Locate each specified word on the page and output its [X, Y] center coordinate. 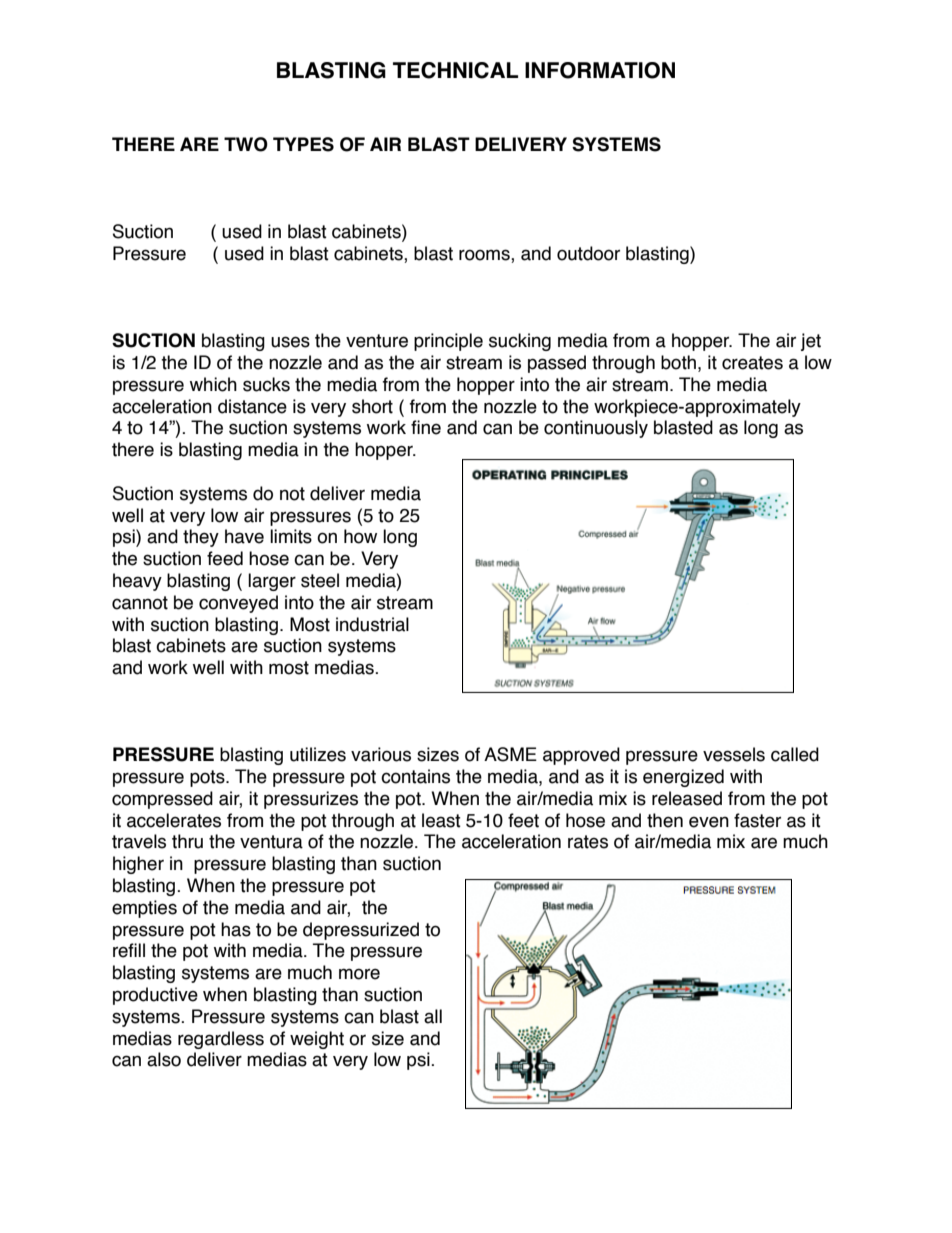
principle [448, 342]
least [441, 820]
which [213, 384]
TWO [246, 144]
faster [757, 820]
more [359, 974]
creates [752, 363]
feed [225, 558]
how [360, 536]
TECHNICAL [455, 70]
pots [208, 778]
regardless [221, 1040]
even [709, 822]
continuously [596, 429]
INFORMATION [600, 70]
